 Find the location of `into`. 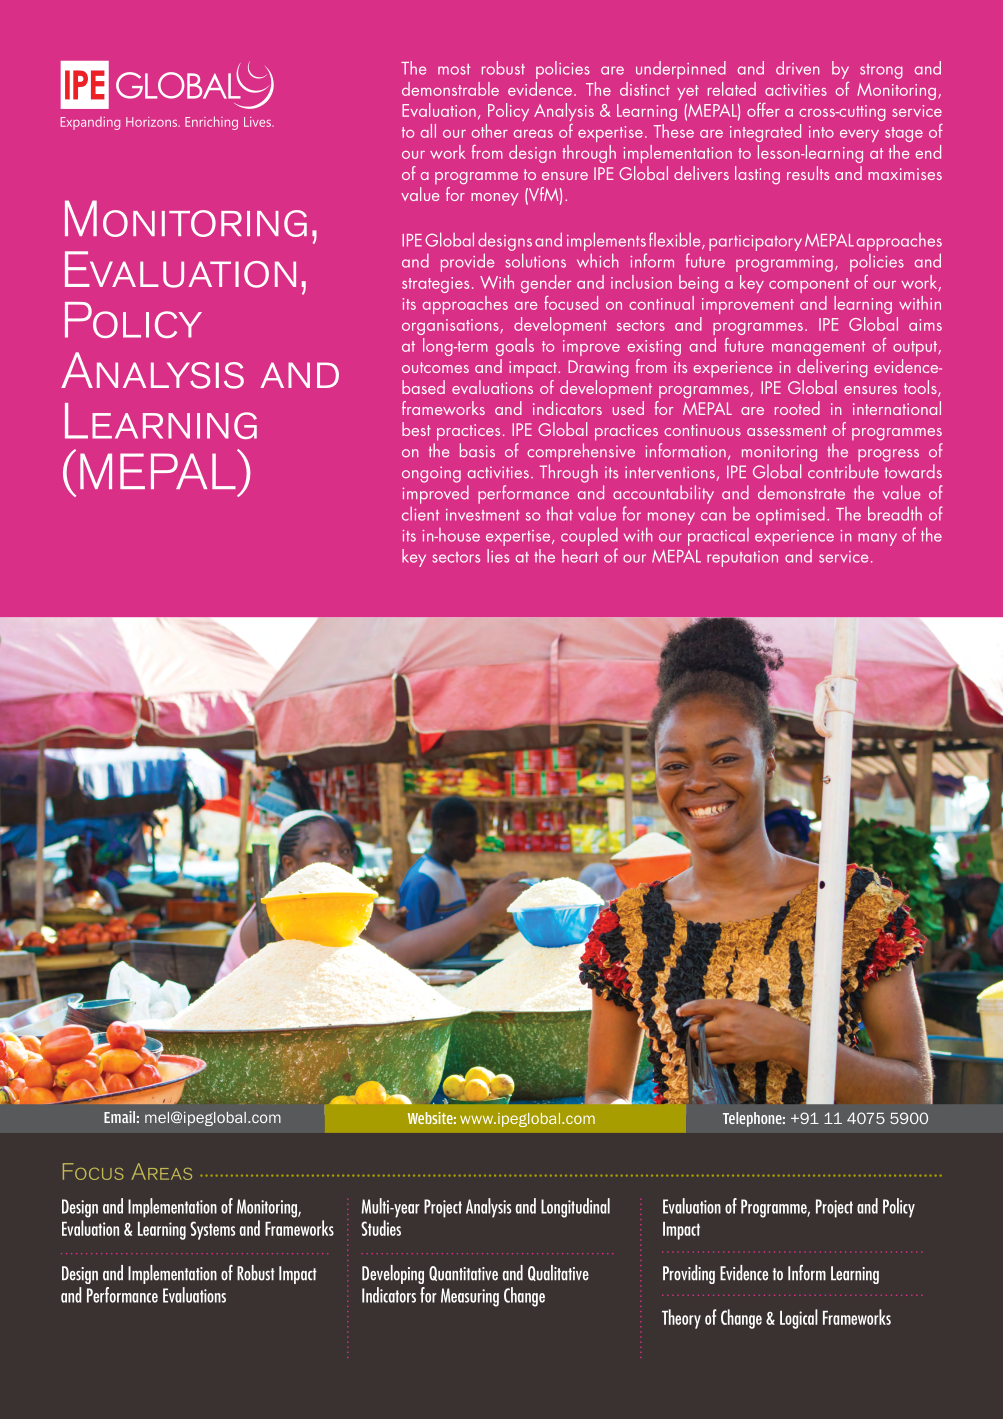

into is located at coordinates (821, 132).
